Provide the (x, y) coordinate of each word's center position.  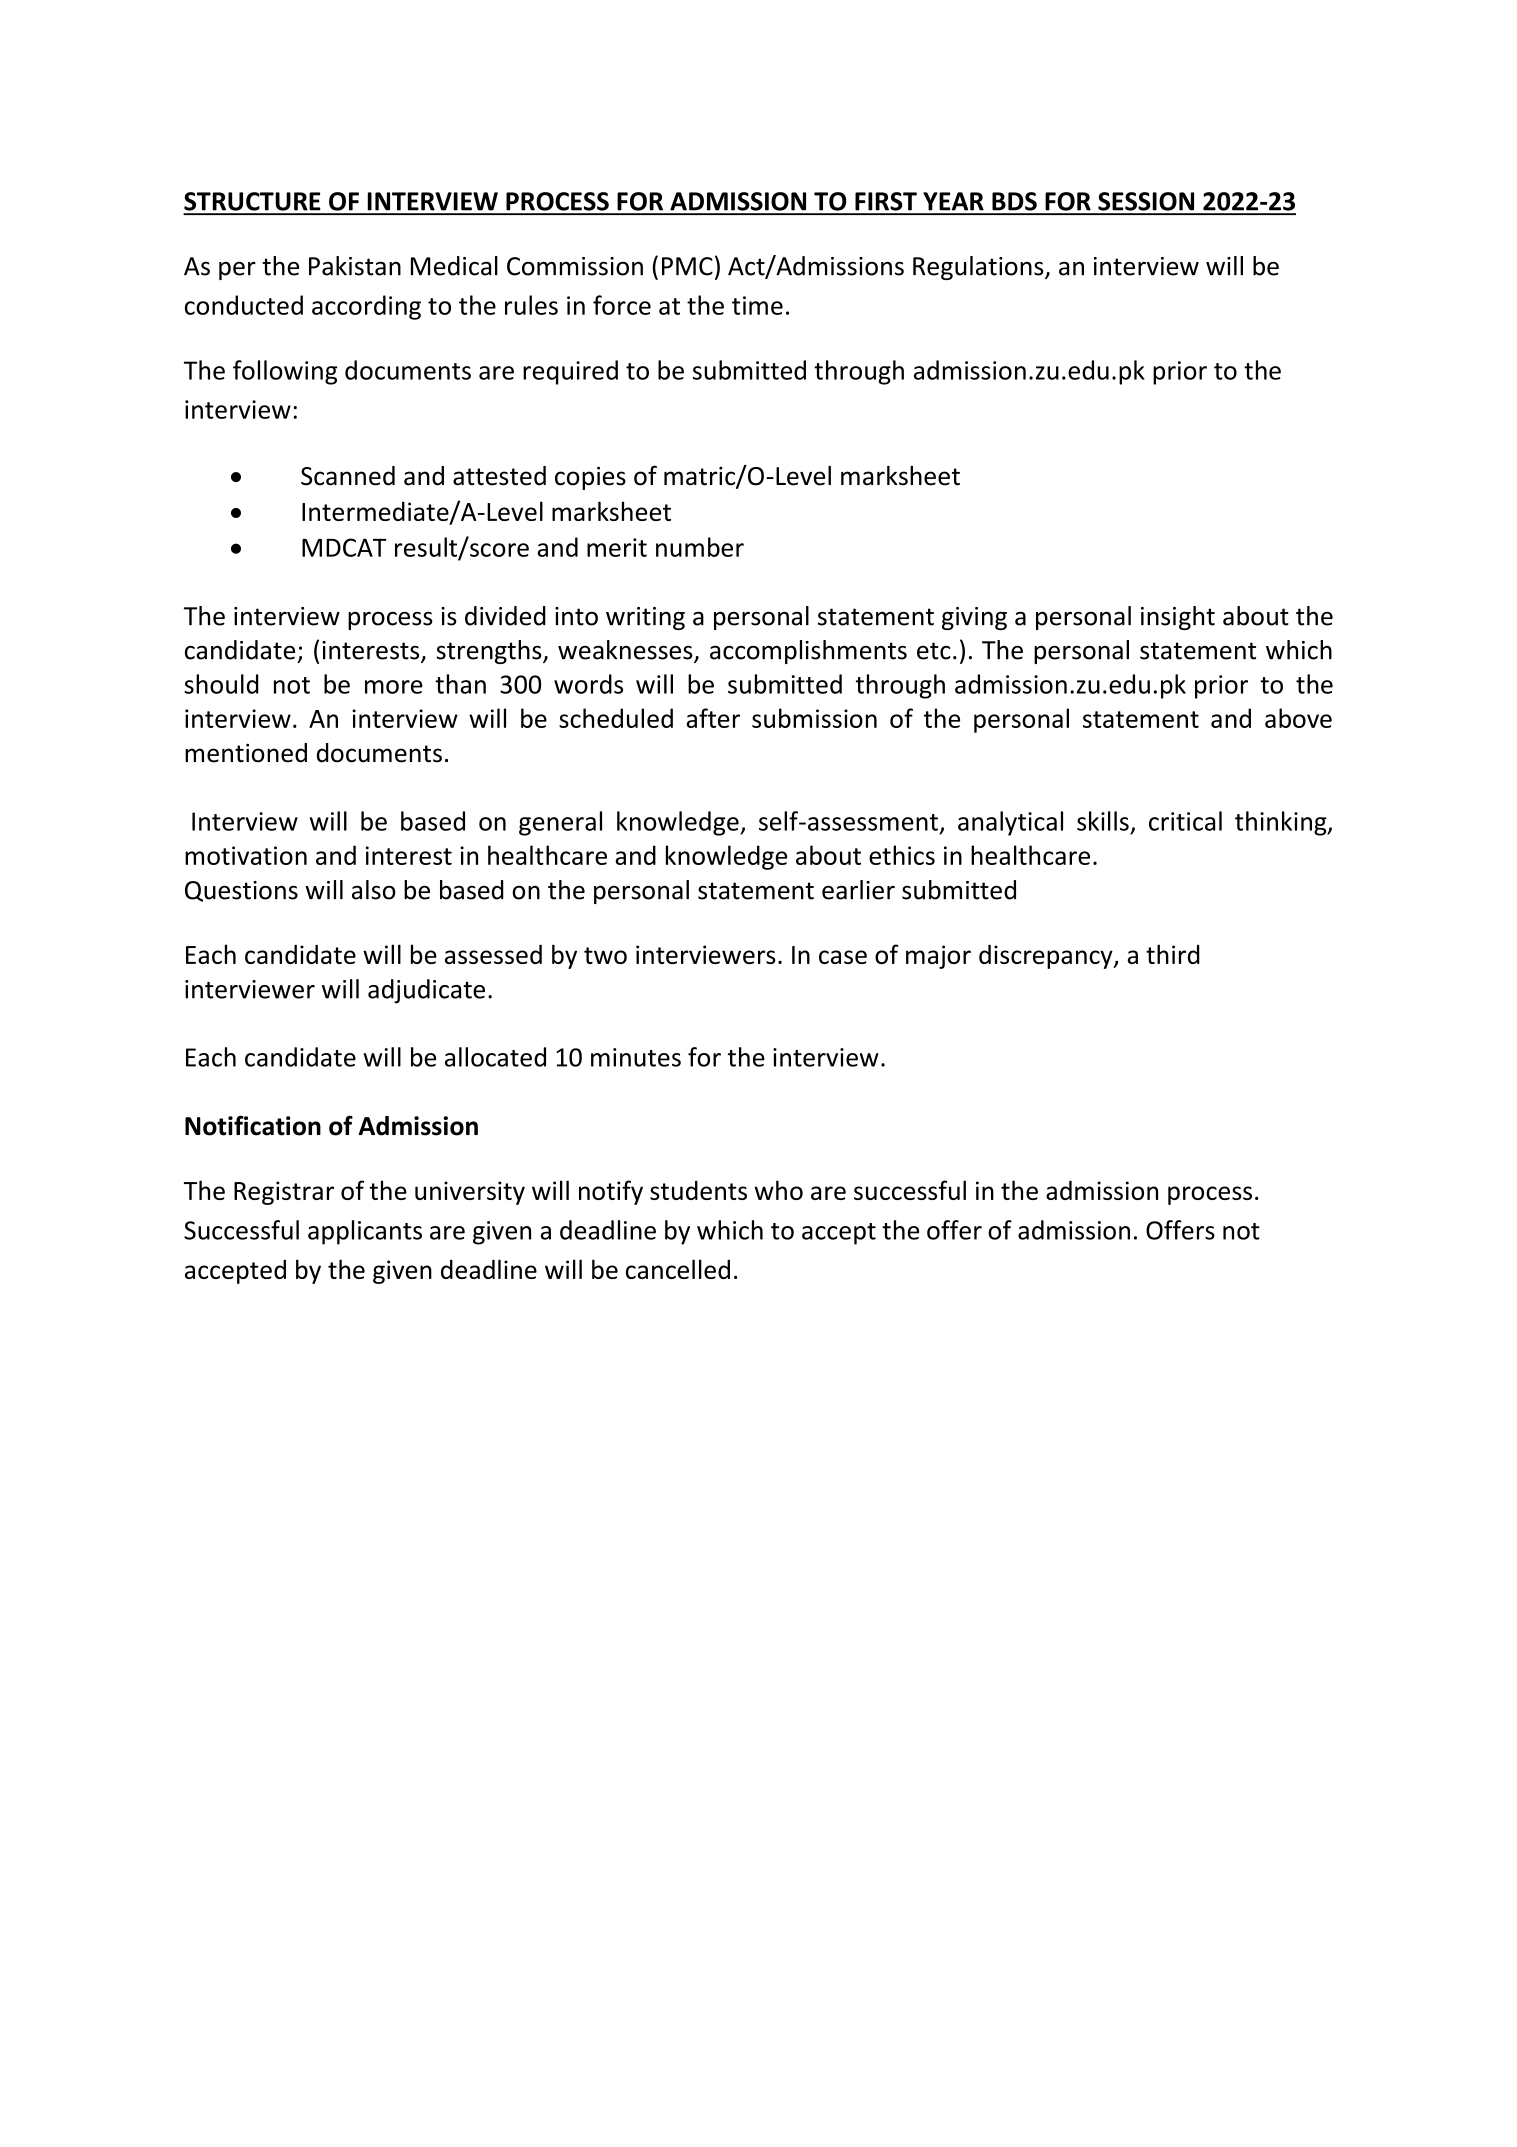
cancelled (678, 1269)
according (366, 307)
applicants (365, 1232)
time (757, 305)
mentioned (246, 753)
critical (1185, 821)
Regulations (979, 268)
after (713, 718)
